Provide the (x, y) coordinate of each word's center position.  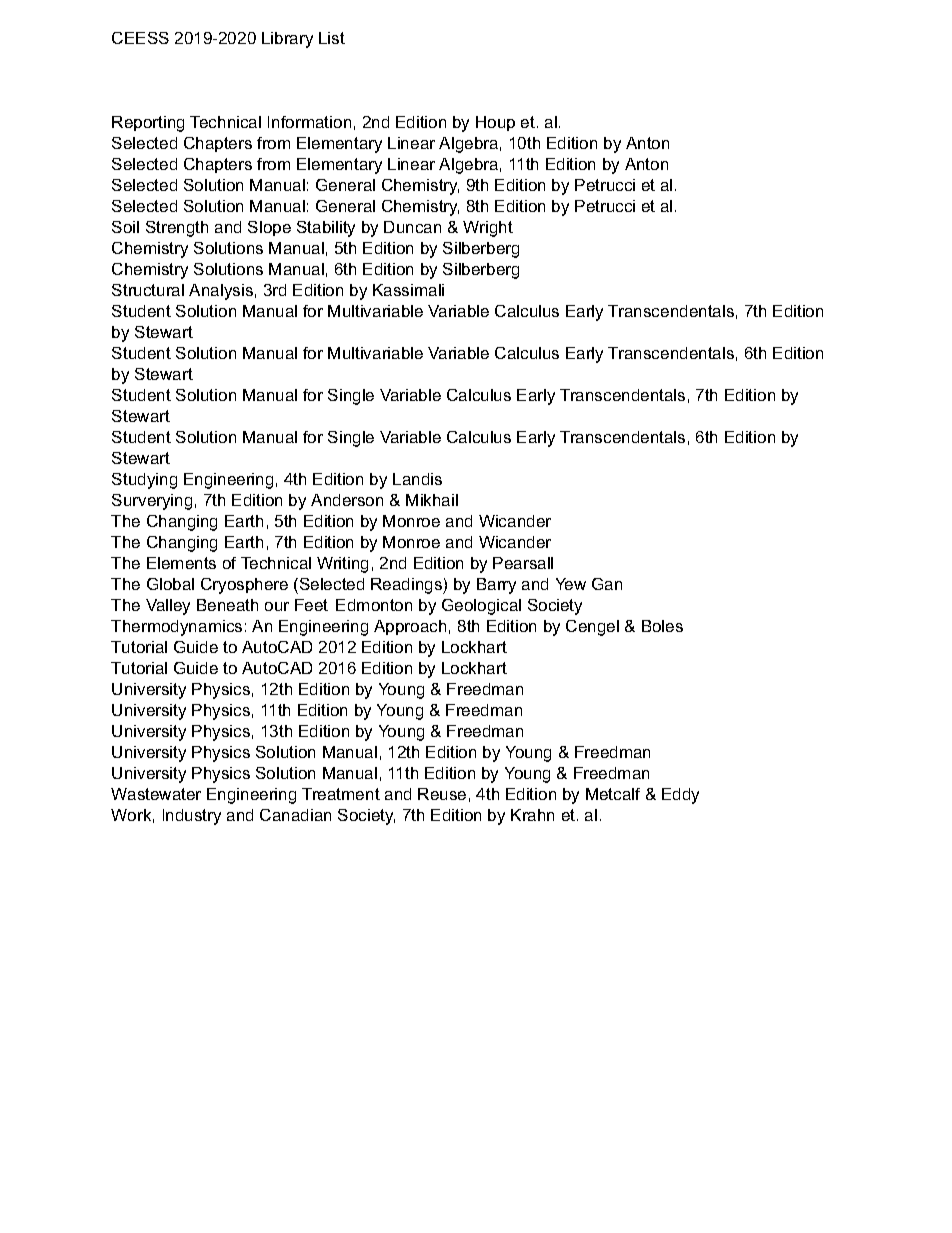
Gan (607, 584)
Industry (192, 817)
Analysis (221, 292)
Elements (181, 563)
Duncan (412, 227)
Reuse (442, 794)
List (332, 38)
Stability (326, 229)
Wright (488, 229)
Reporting (148, 124)
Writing (342, 565)
